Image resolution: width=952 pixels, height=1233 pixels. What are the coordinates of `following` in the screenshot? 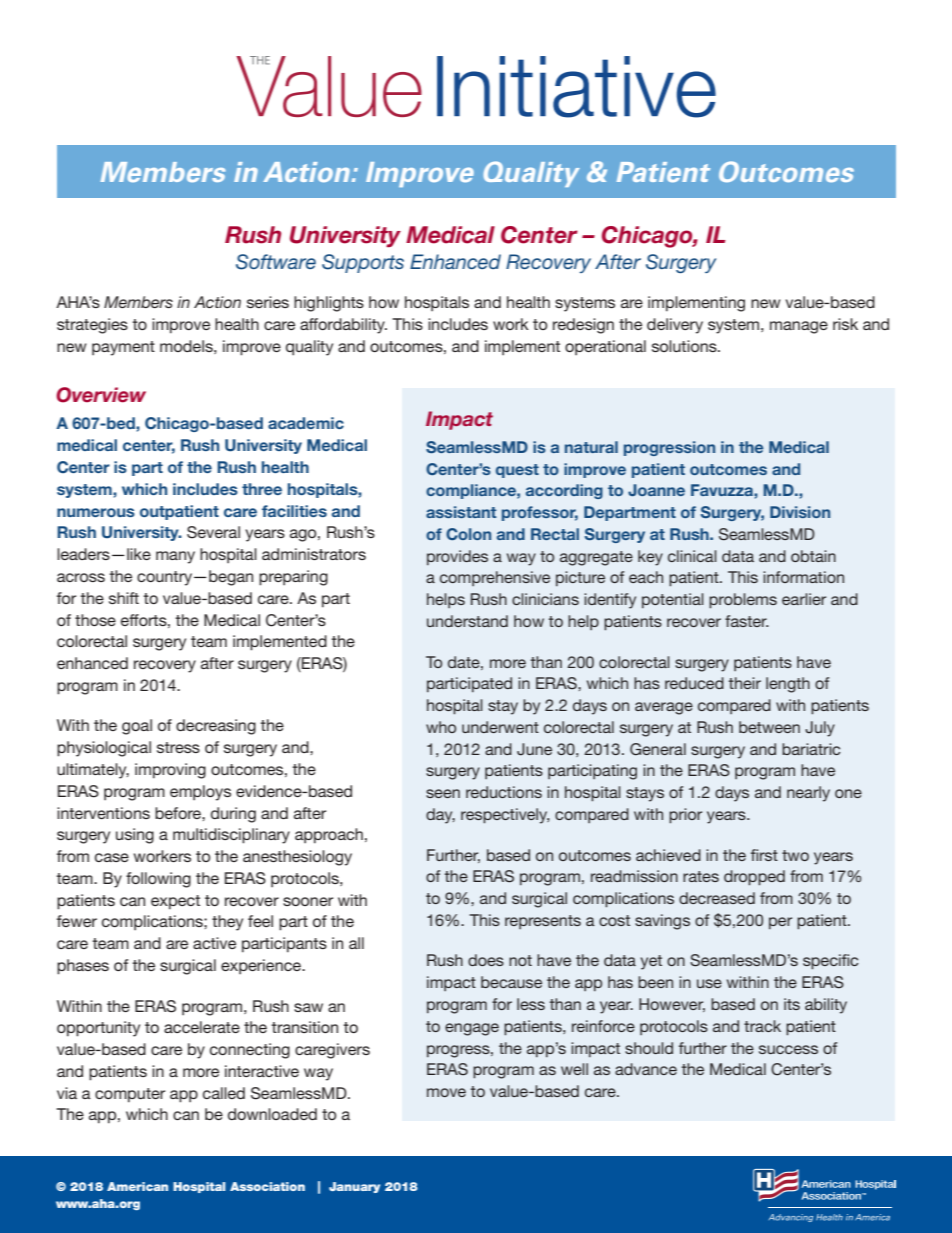 It's located at (158, 880).
